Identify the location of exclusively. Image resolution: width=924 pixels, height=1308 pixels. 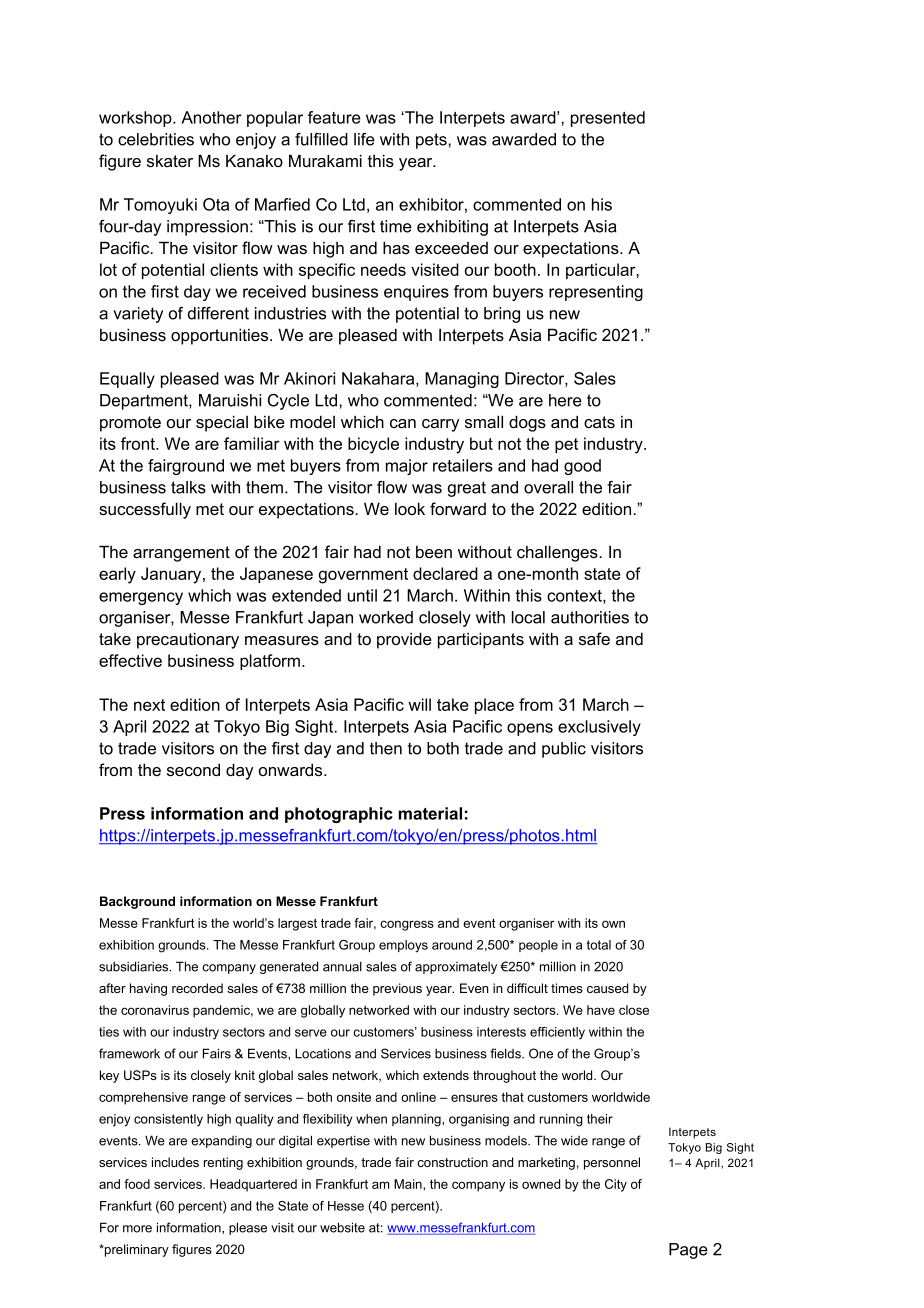
(599, 728).
